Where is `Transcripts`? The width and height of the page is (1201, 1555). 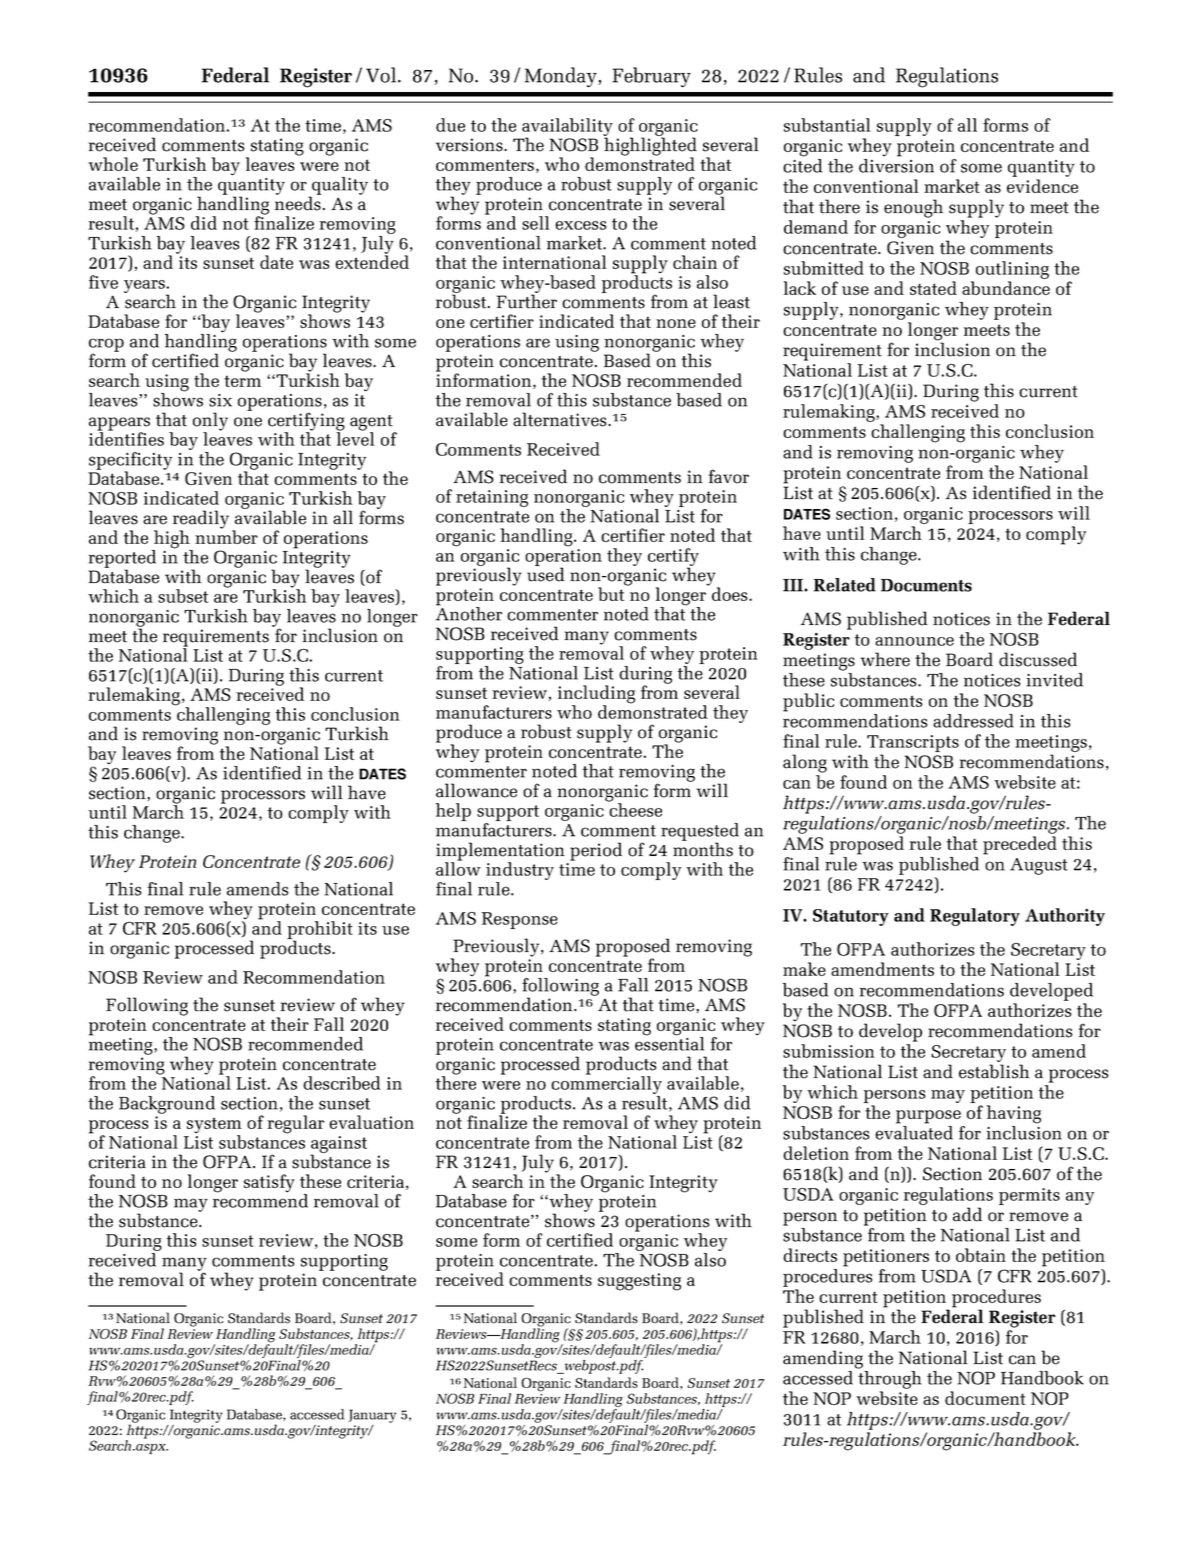 Transcripts is located at coordinates (913, 745).
